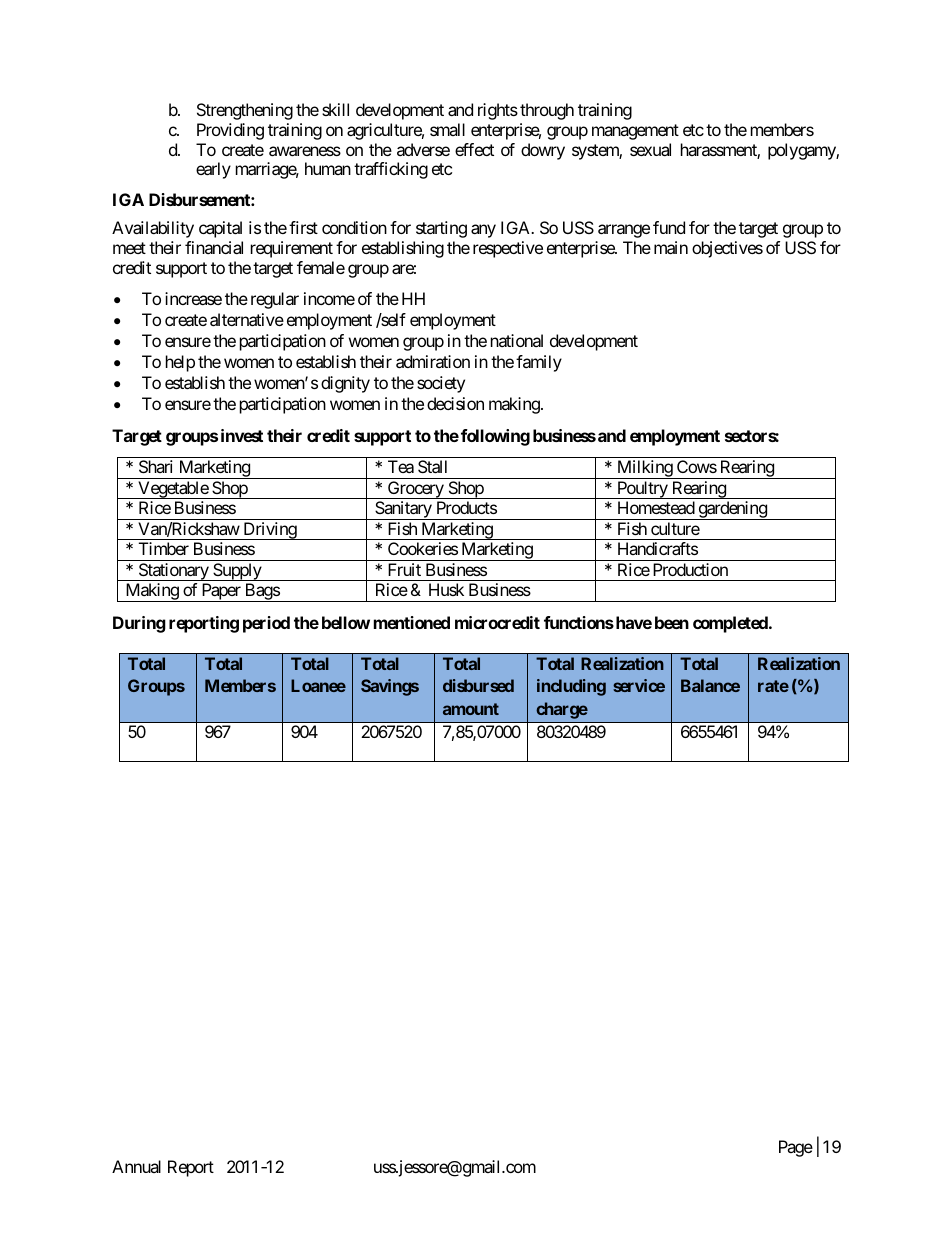 Image resolution: width=952 pixels, height=1233 pixels. I want to click on charge, so click(562, 710).
